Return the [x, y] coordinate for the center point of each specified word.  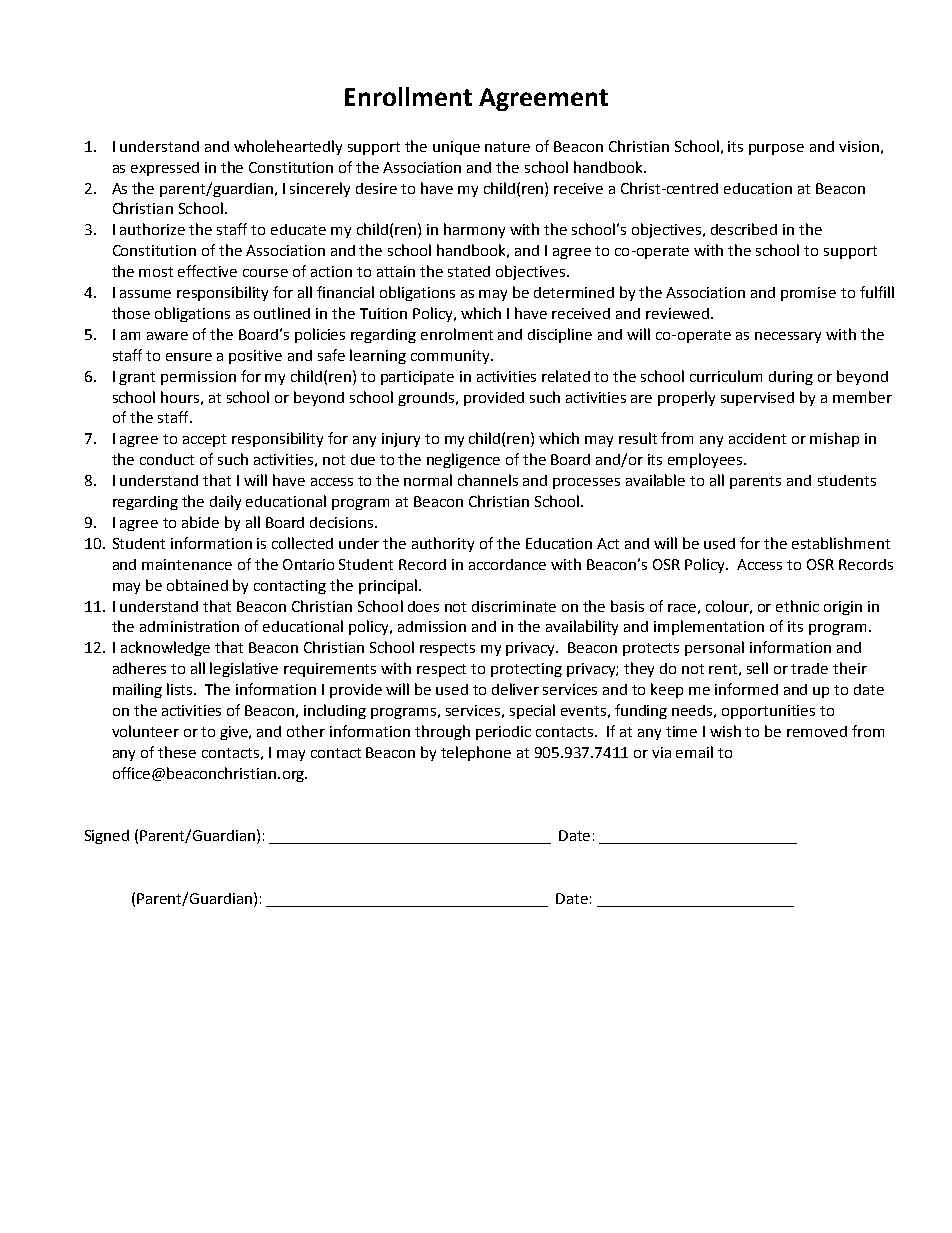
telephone [476, 753]
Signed [107, 837]
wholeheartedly [288, 147]
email [694, 752]
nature [507, 147]
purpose [776, 149]
